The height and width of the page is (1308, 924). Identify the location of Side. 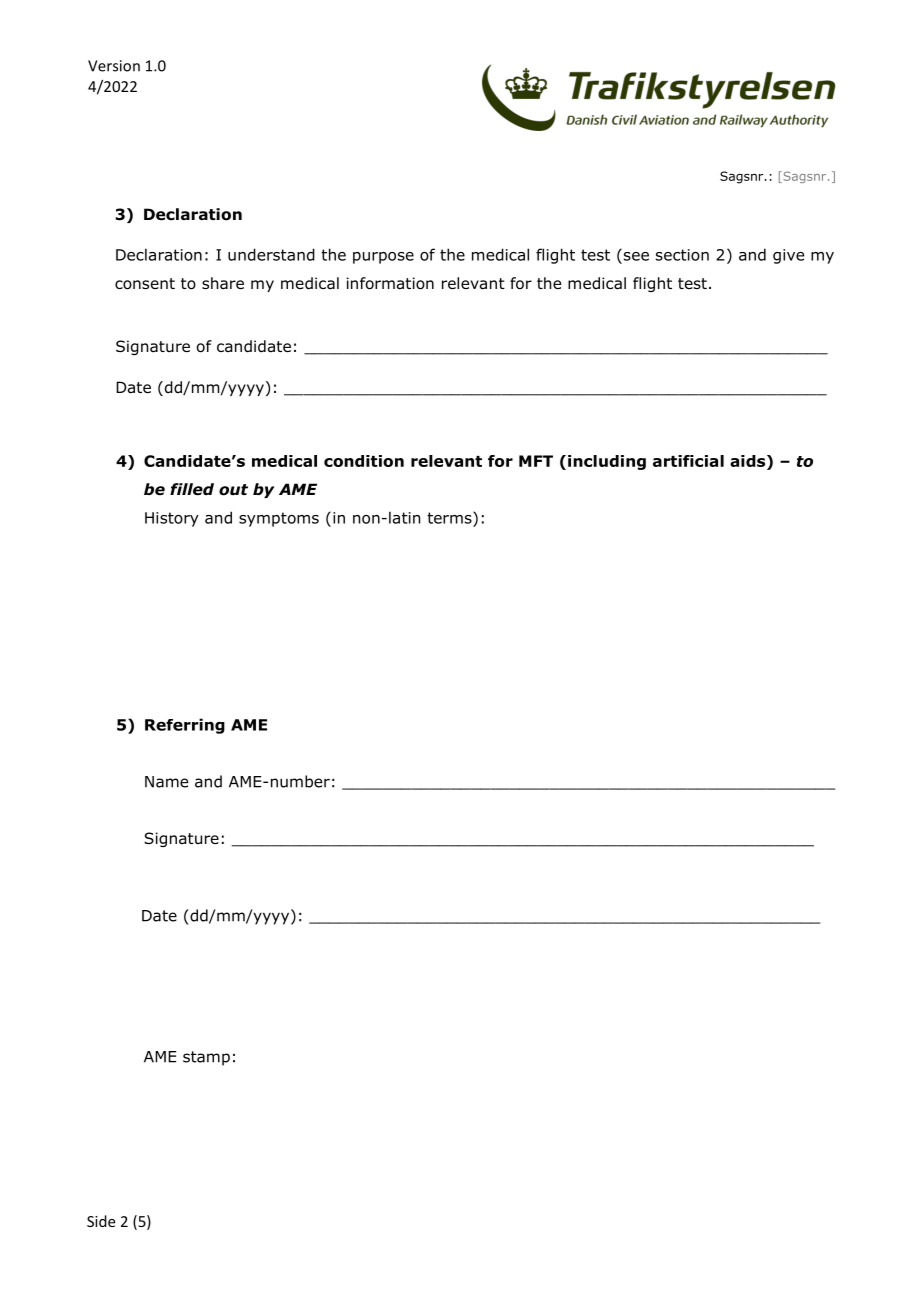
(101, 1221).
